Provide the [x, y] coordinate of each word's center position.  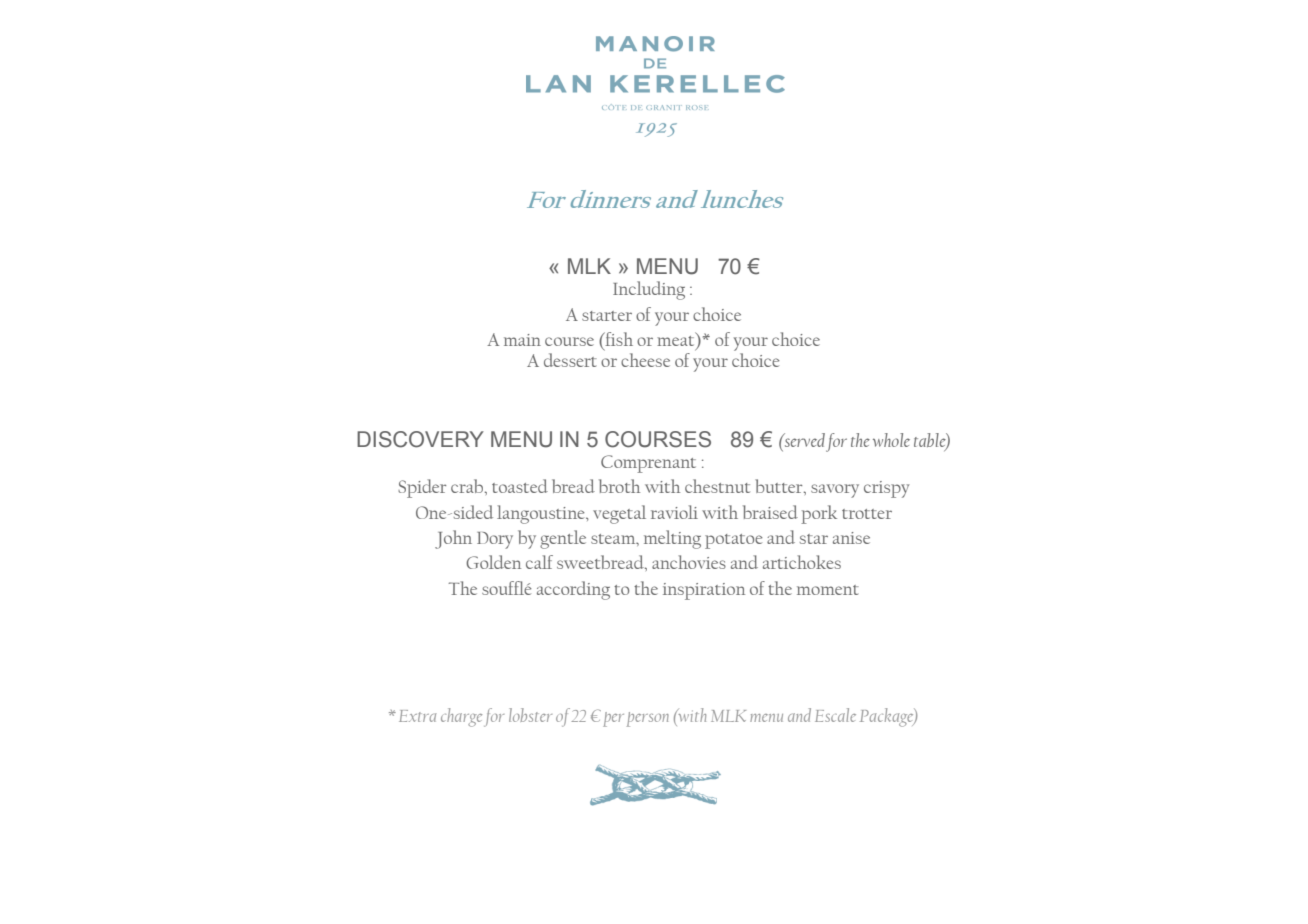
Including [649, 290]
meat [677, 342]
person [648, 719]
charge [461, 717]
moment [828, 590]
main [522, 340]
